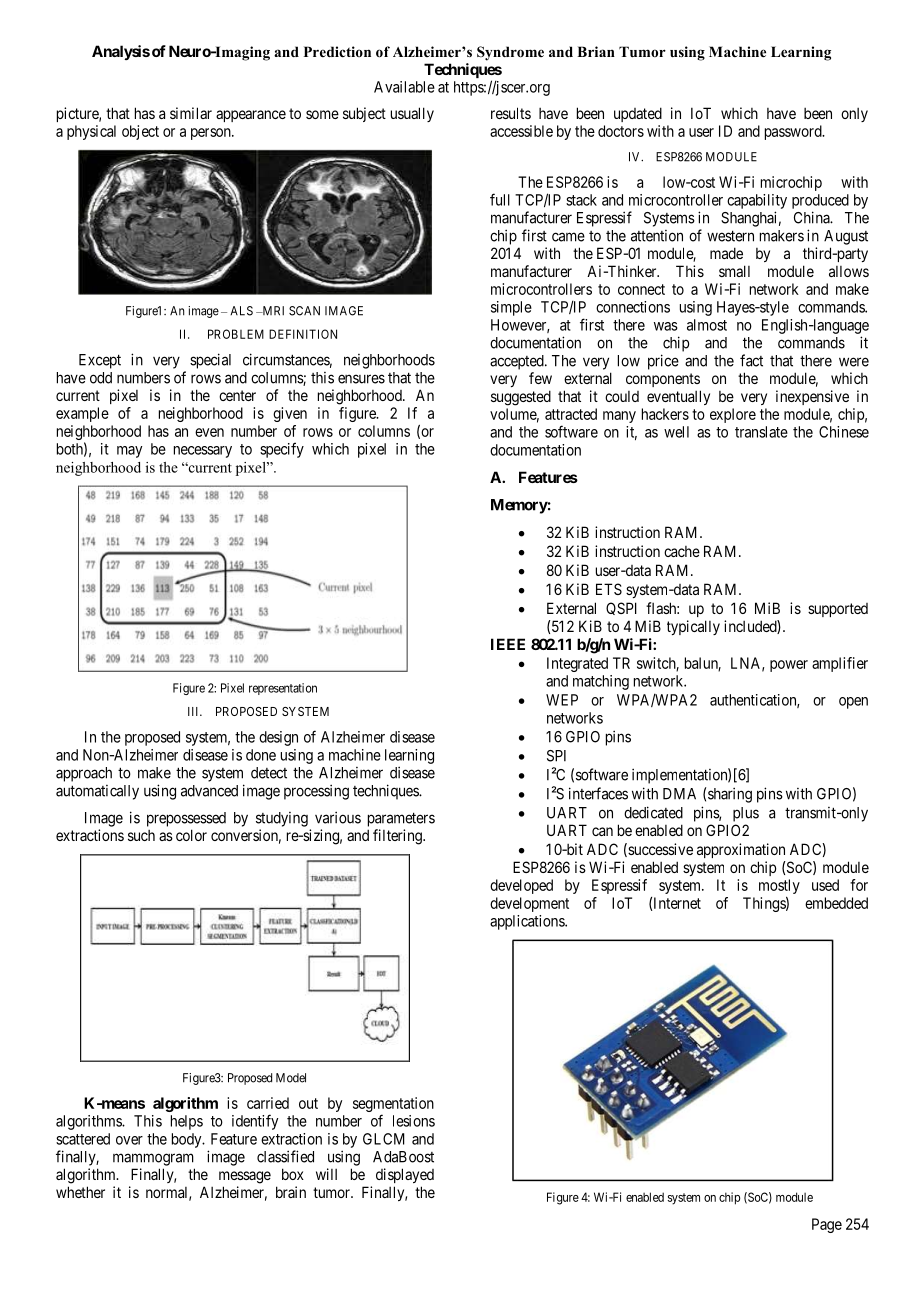 The height and width of the screenshot is (1307, 924). Describe the element at coordinates (789, 666) in the screenshot. I see `power` at that location.
